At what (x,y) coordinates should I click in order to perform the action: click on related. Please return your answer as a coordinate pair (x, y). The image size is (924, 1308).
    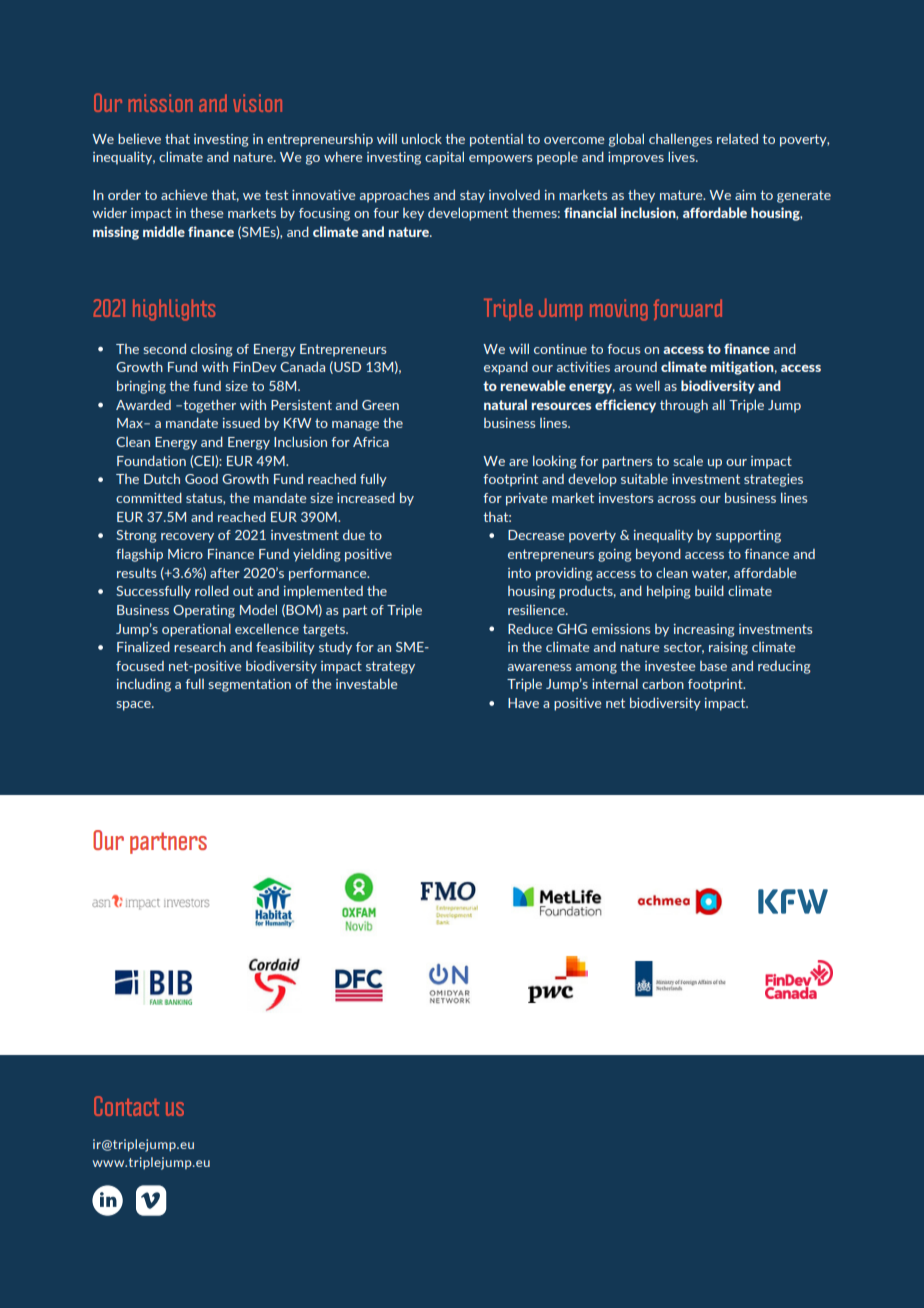
    Looking at the image, I should click on (737, 138).
